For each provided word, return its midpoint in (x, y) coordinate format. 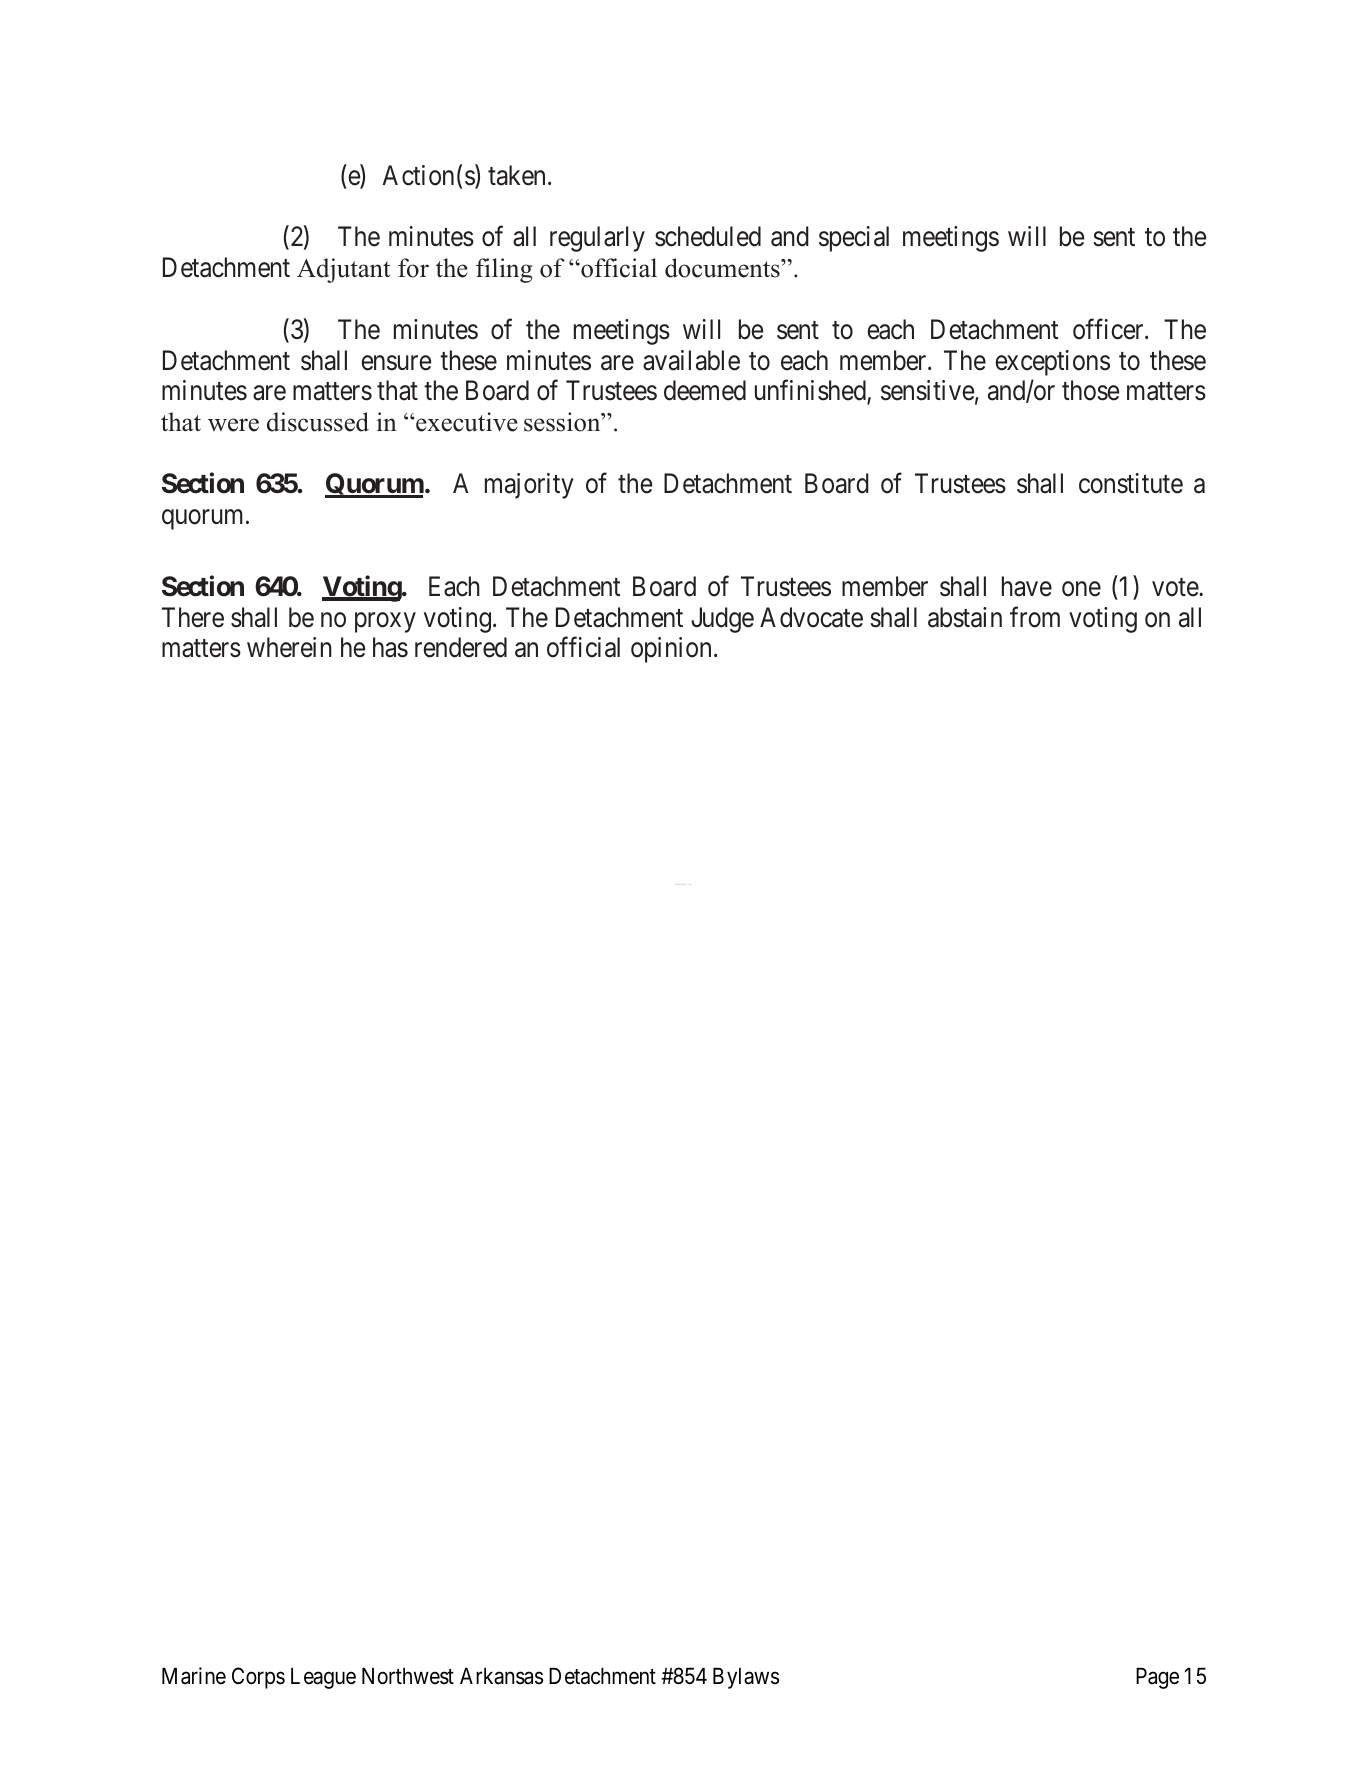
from (1035, 617)
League (323, 1678)
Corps (258, 1678)
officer (1109, 329)
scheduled (708, 236)
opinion (671, 650)
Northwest (408, 1676)
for (413, 268)
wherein (289, 647)
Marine (194, 1676)
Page (1157, 1678)
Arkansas (501, 1676)
